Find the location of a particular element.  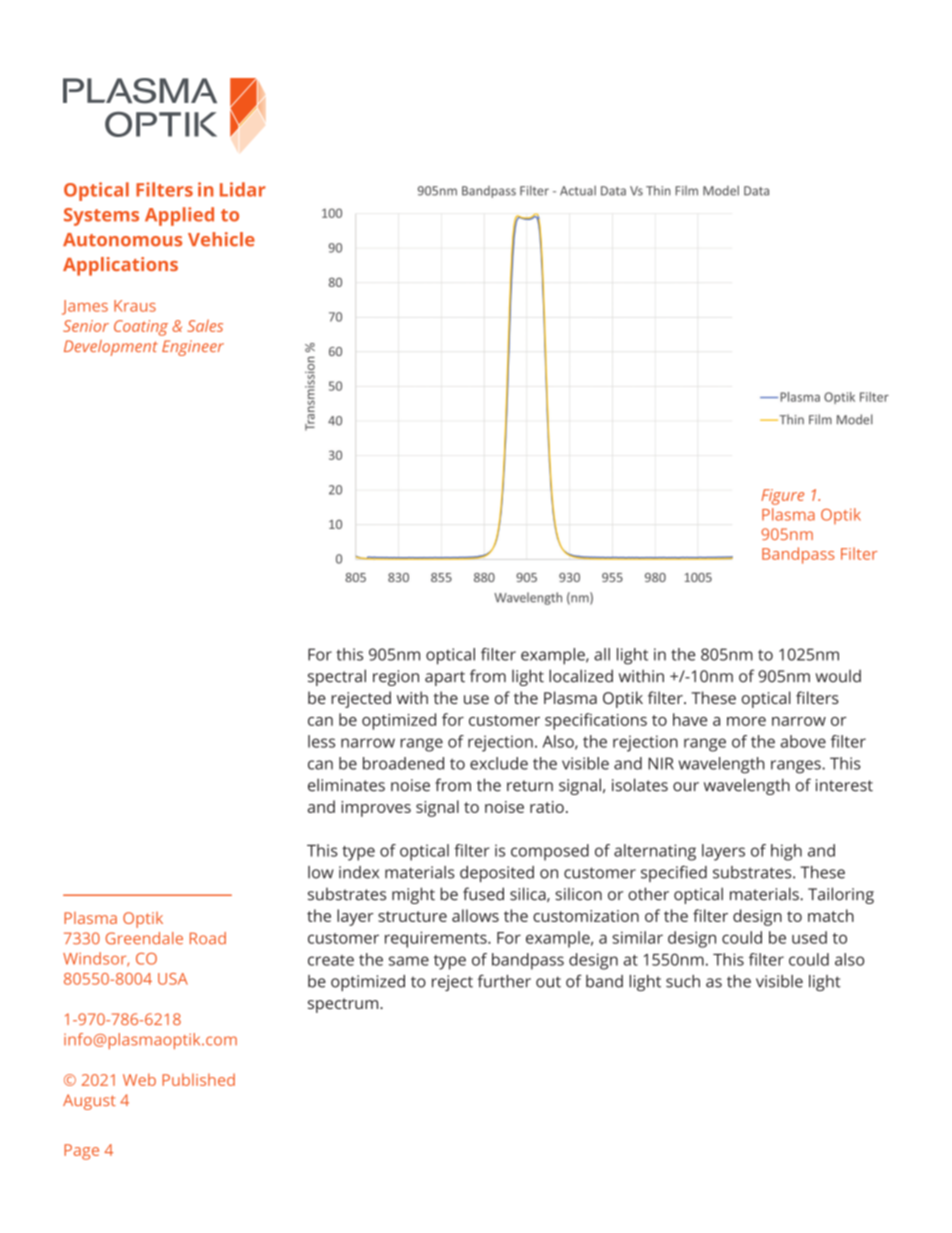

Published is located at coordinates (198, 1079).
